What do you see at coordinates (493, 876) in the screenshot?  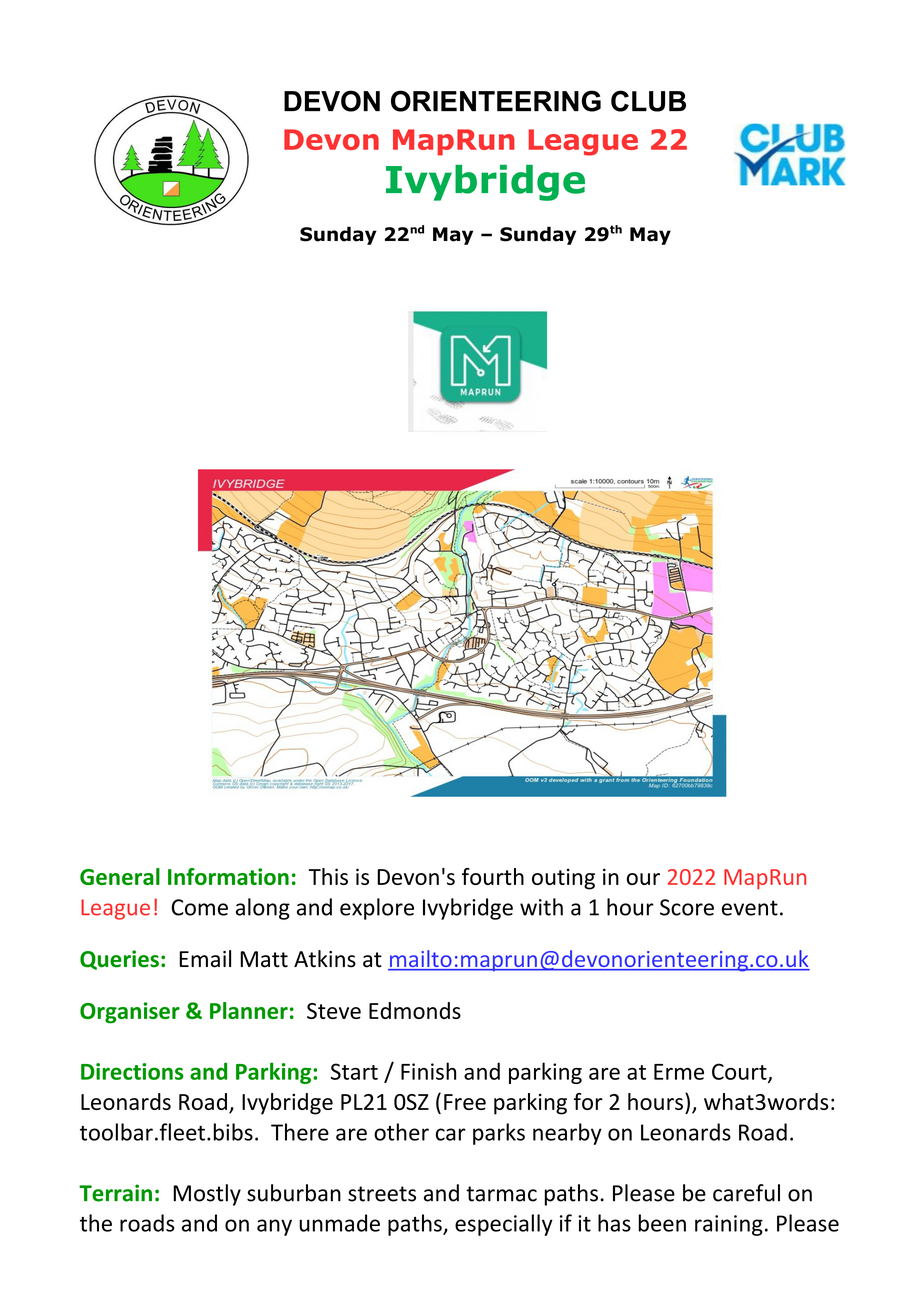 I see `fourth` at bounding box center [493, 876].
